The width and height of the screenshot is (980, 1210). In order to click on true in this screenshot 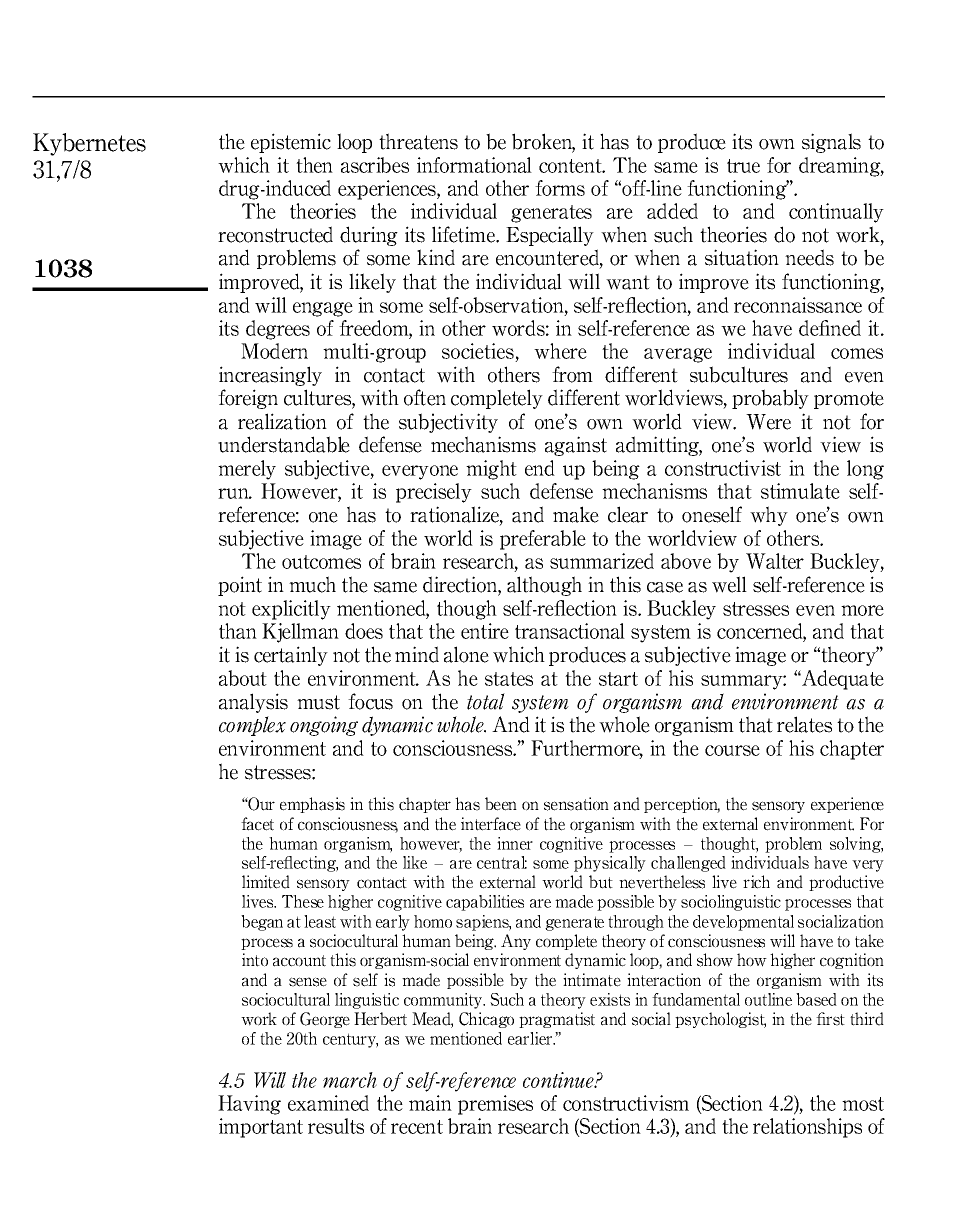, I will do `click(743, 166)`.
